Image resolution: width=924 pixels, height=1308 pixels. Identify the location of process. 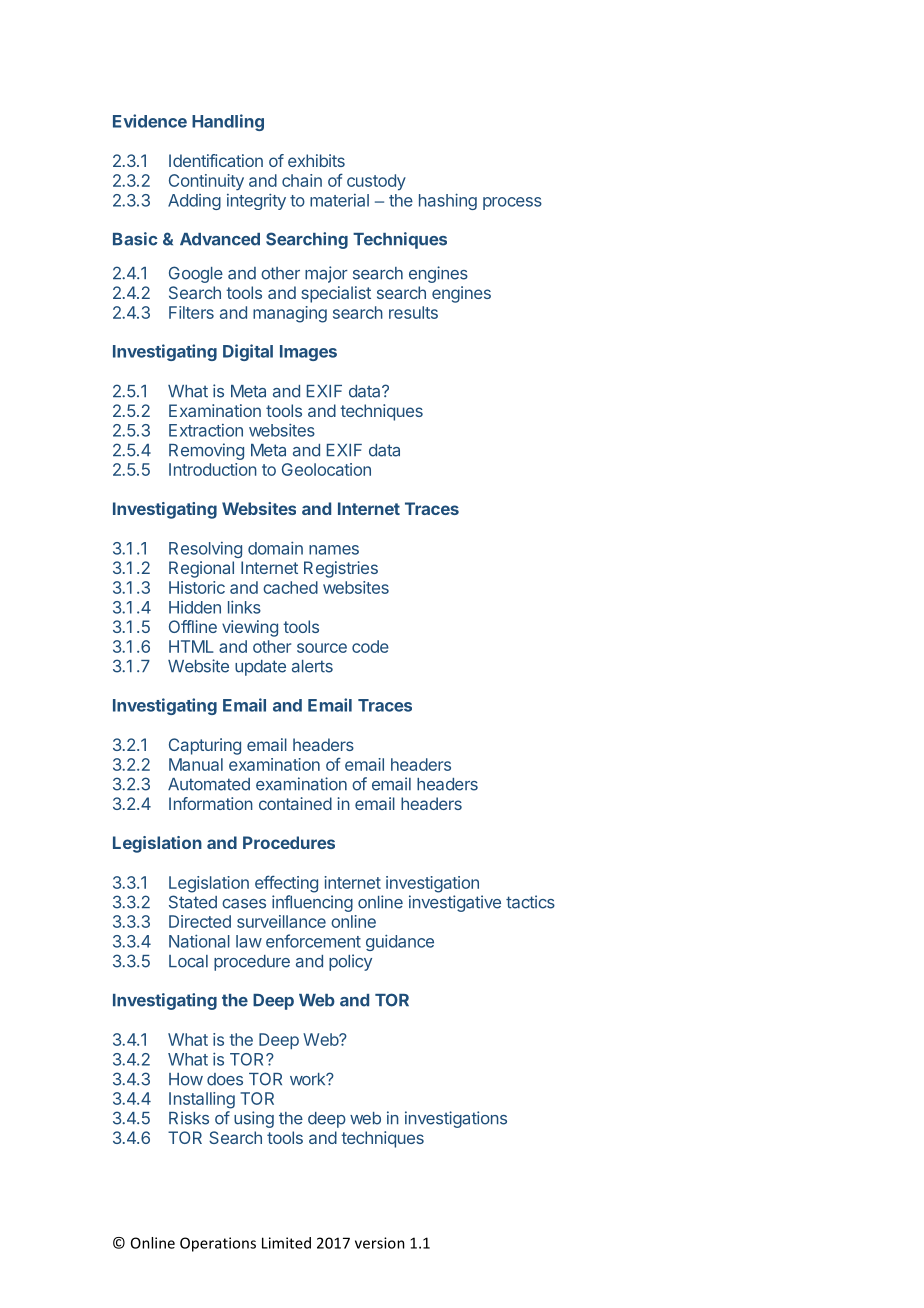
(512, 203).
